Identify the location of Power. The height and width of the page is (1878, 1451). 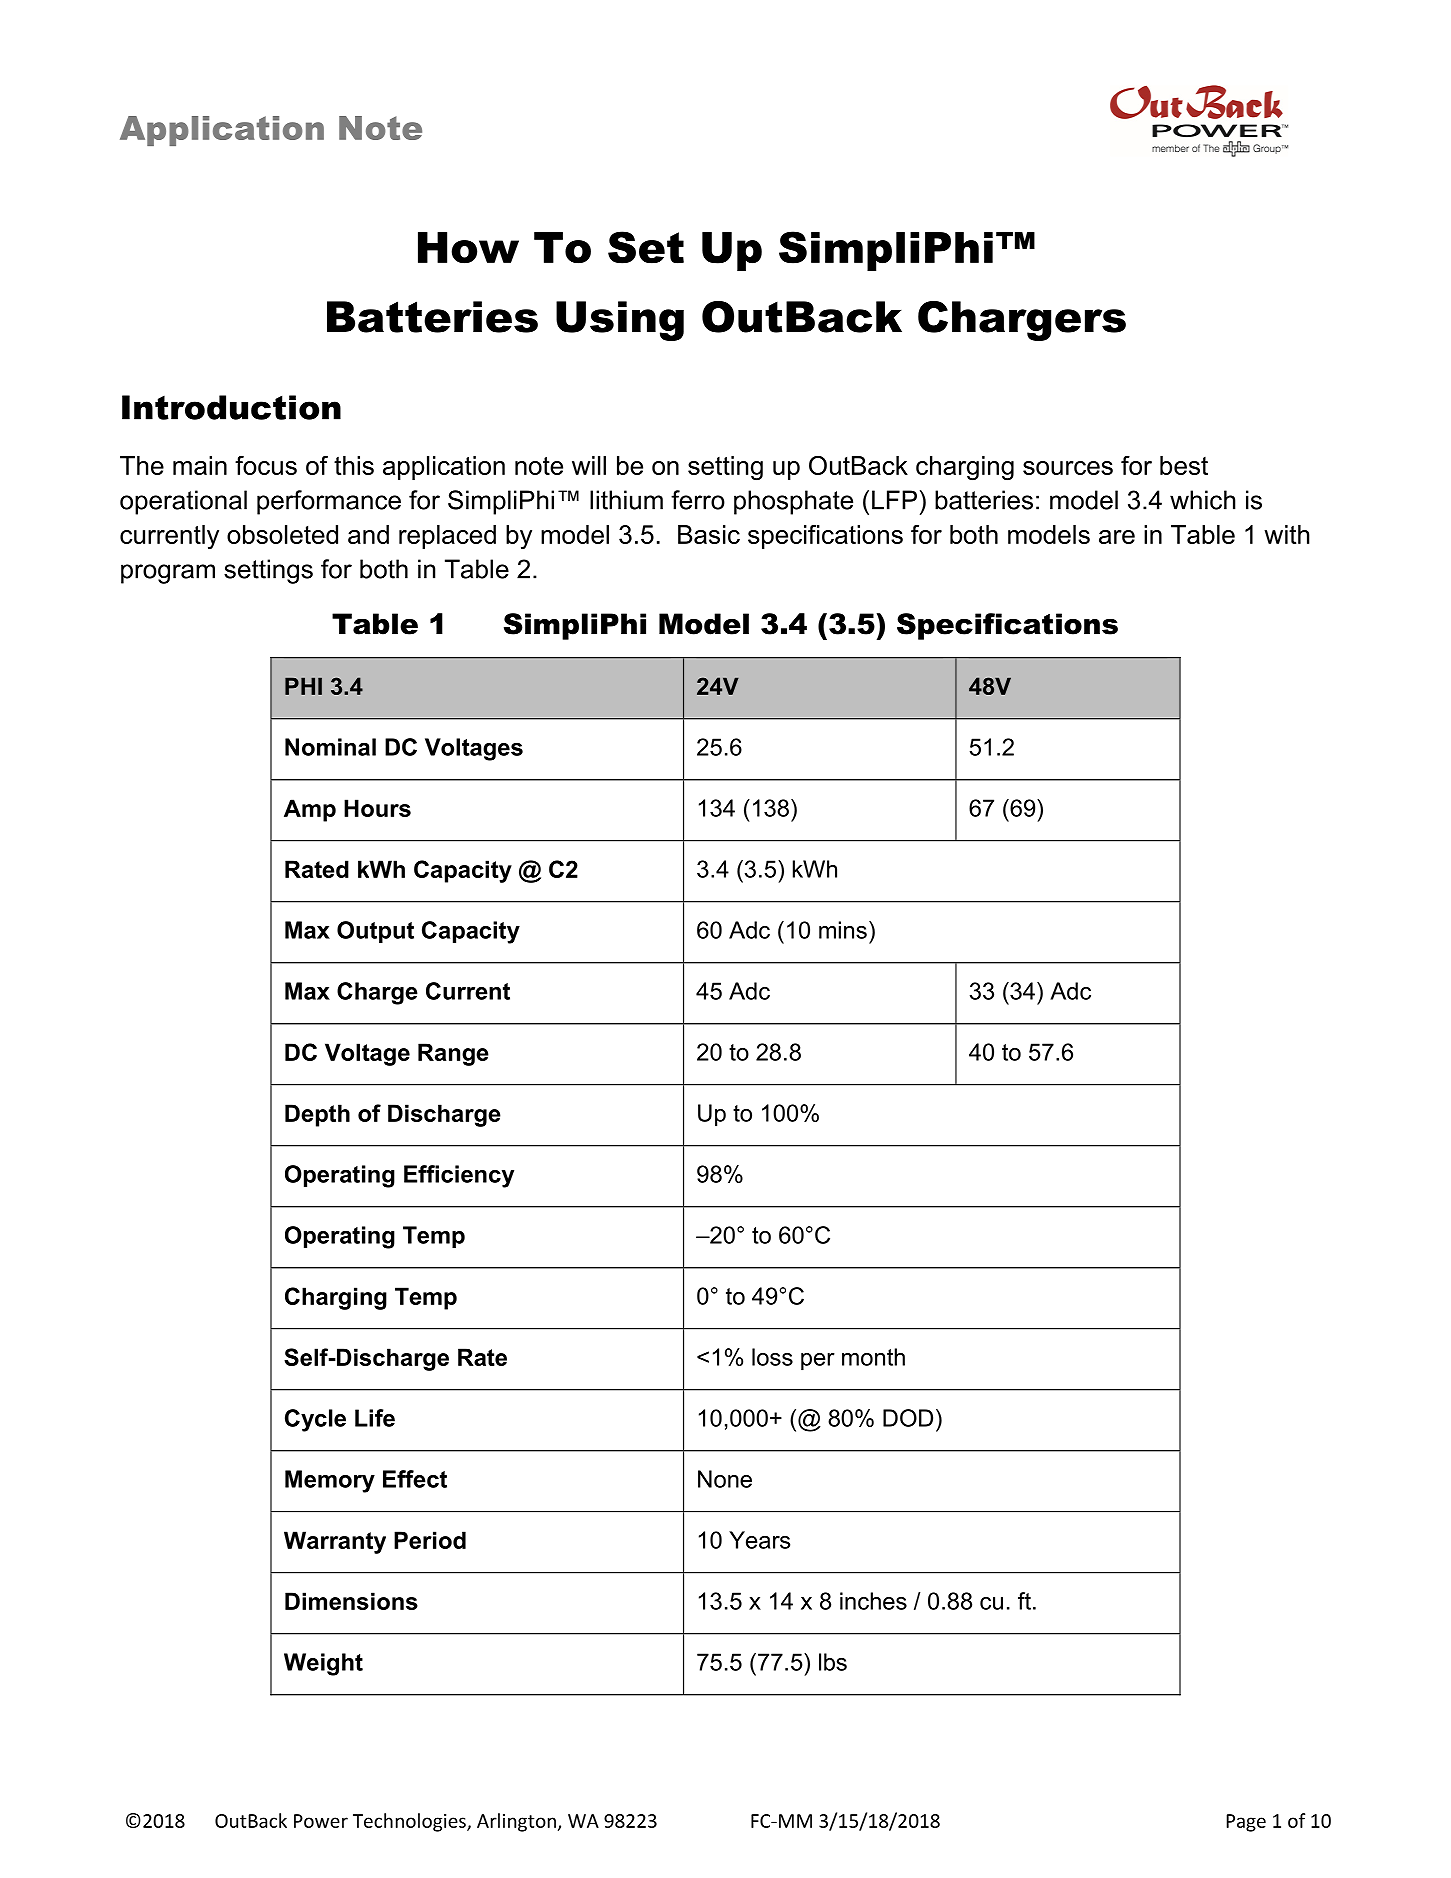
(321, 1821).
